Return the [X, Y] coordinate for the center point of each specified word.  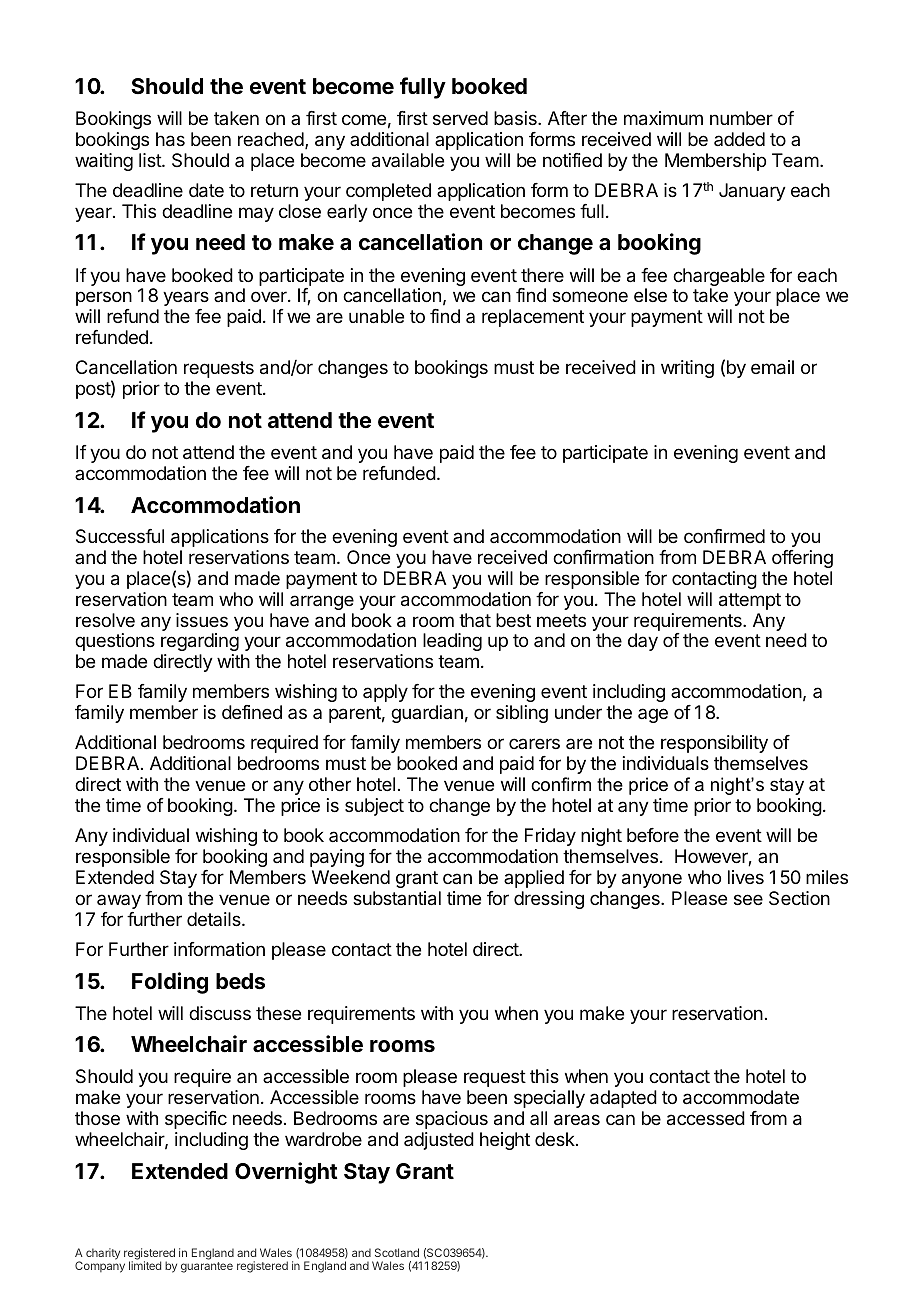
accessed [706, 1118]
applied [534, 879]
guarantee [207, 1267]
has [170, 139]
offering [802, 559]
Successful [120, 536]
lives [746, 877]
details [215, 919]
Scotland [397, 1252]
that [475, 620]
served [460, 118]
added [739, 139]
